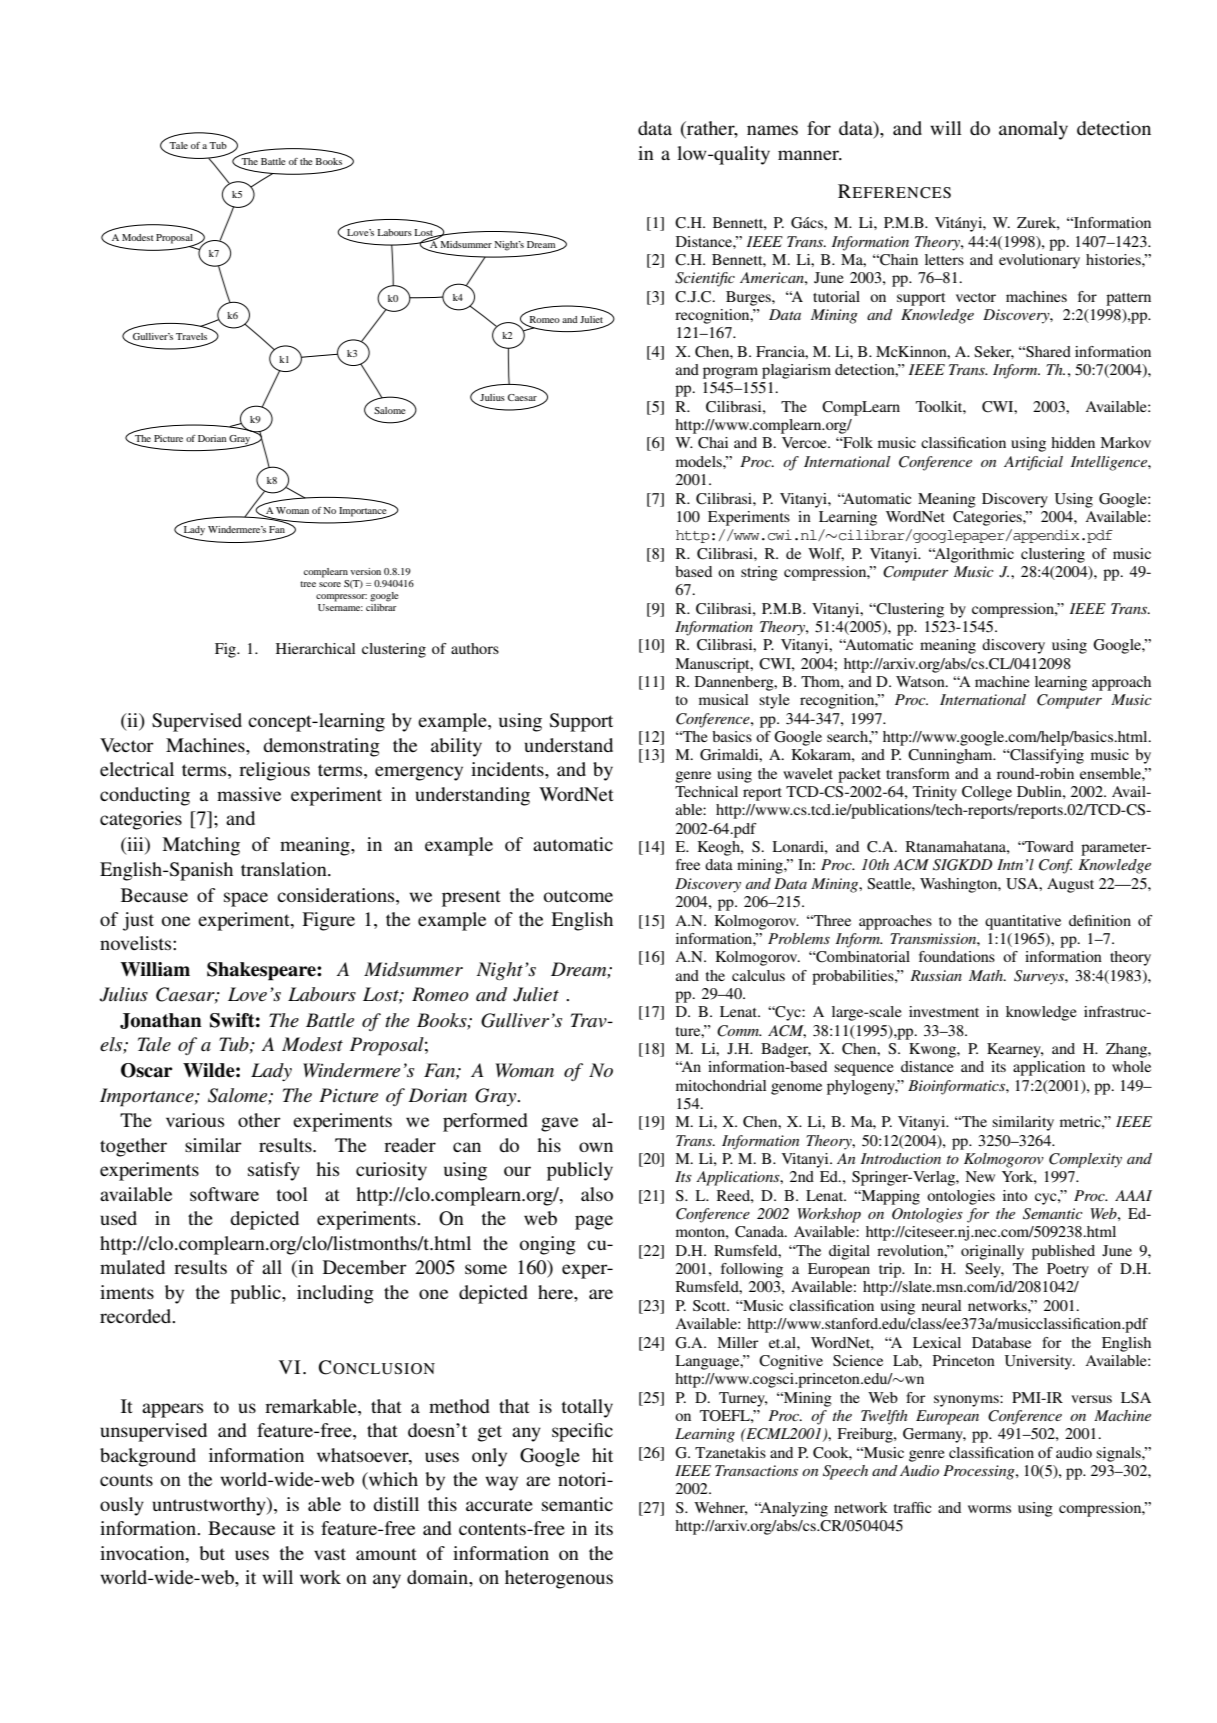 The width and height of the document is (1217, 1723). I want to click on Matching, so click(201, 846).
